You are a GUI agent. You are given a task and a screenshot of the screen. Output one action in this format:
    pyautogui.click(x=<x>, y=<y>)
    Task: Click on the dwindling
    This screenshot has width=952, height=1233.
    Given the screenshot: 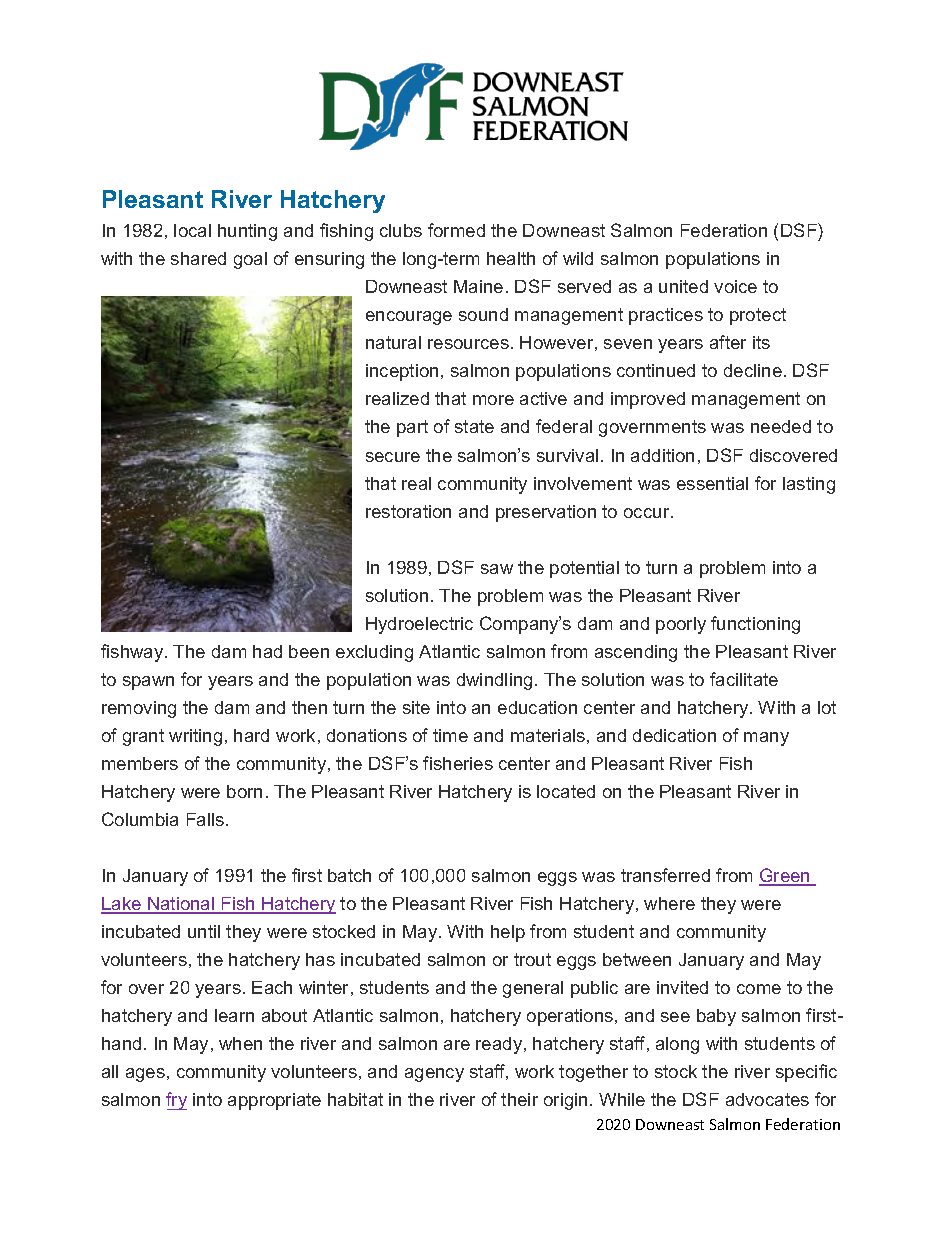 What is the action you would take?
    pyautogui.click(x=494, y=681)
